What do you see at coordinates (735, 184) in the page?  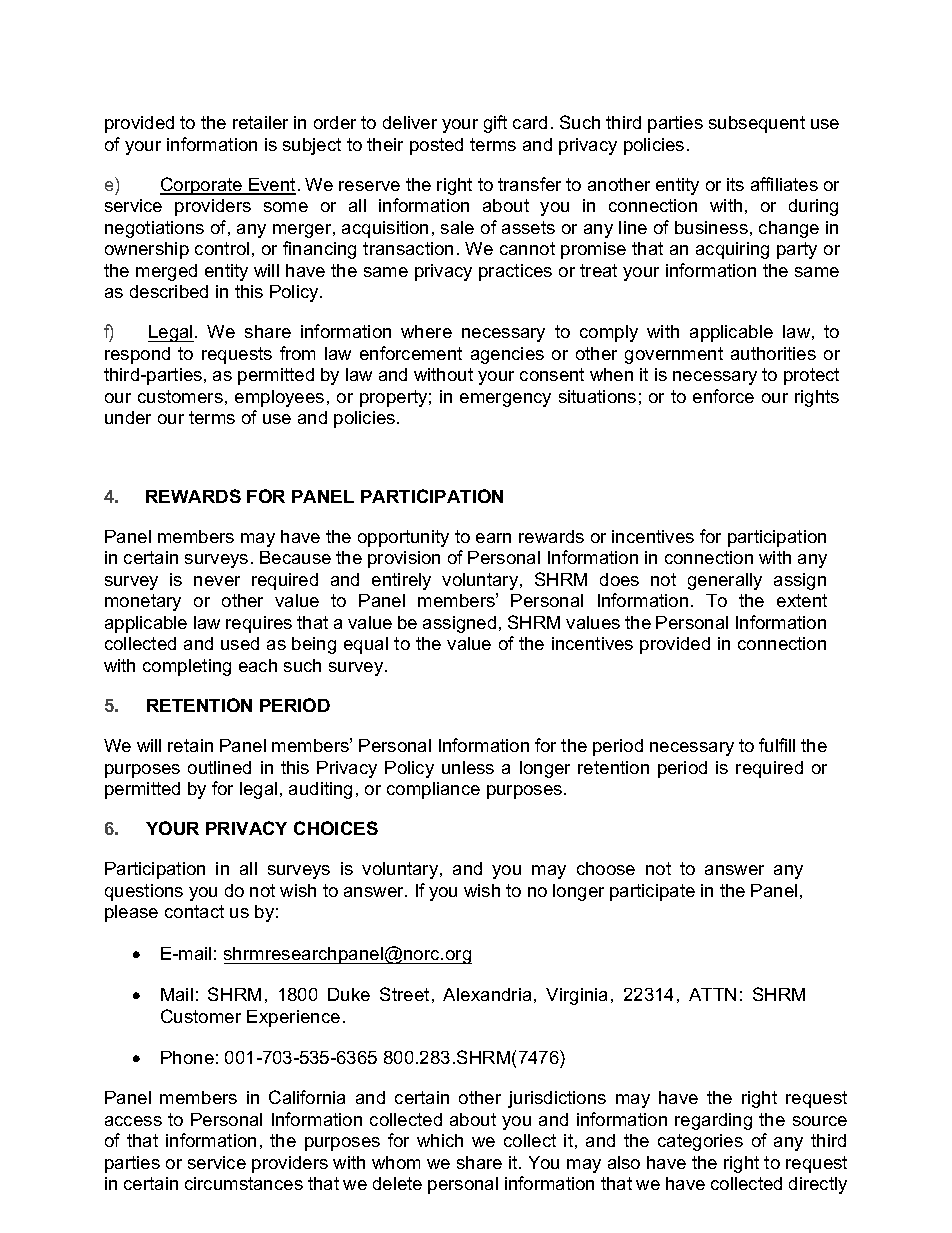 I see `its` at bounding box center [735, 184].
